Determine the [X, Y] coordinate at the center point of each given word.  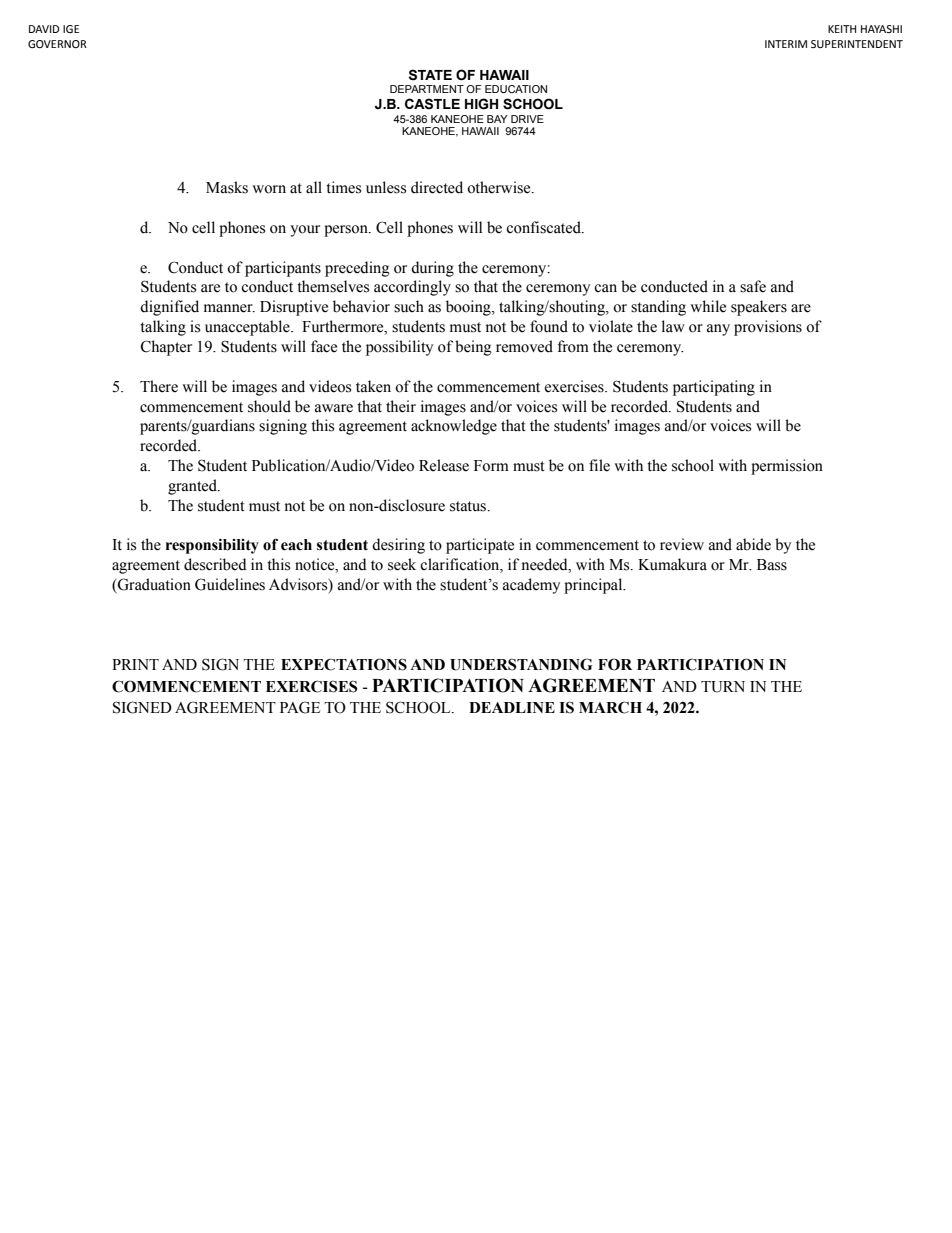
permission [787, 467]
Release [444, 465]
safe [753, 286]
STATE [430, 75]
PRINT [135, 664]
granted [193, 487]
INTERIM [786, 44]
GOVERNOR [57, 44]
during [432, 269]
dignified [169, 308]
